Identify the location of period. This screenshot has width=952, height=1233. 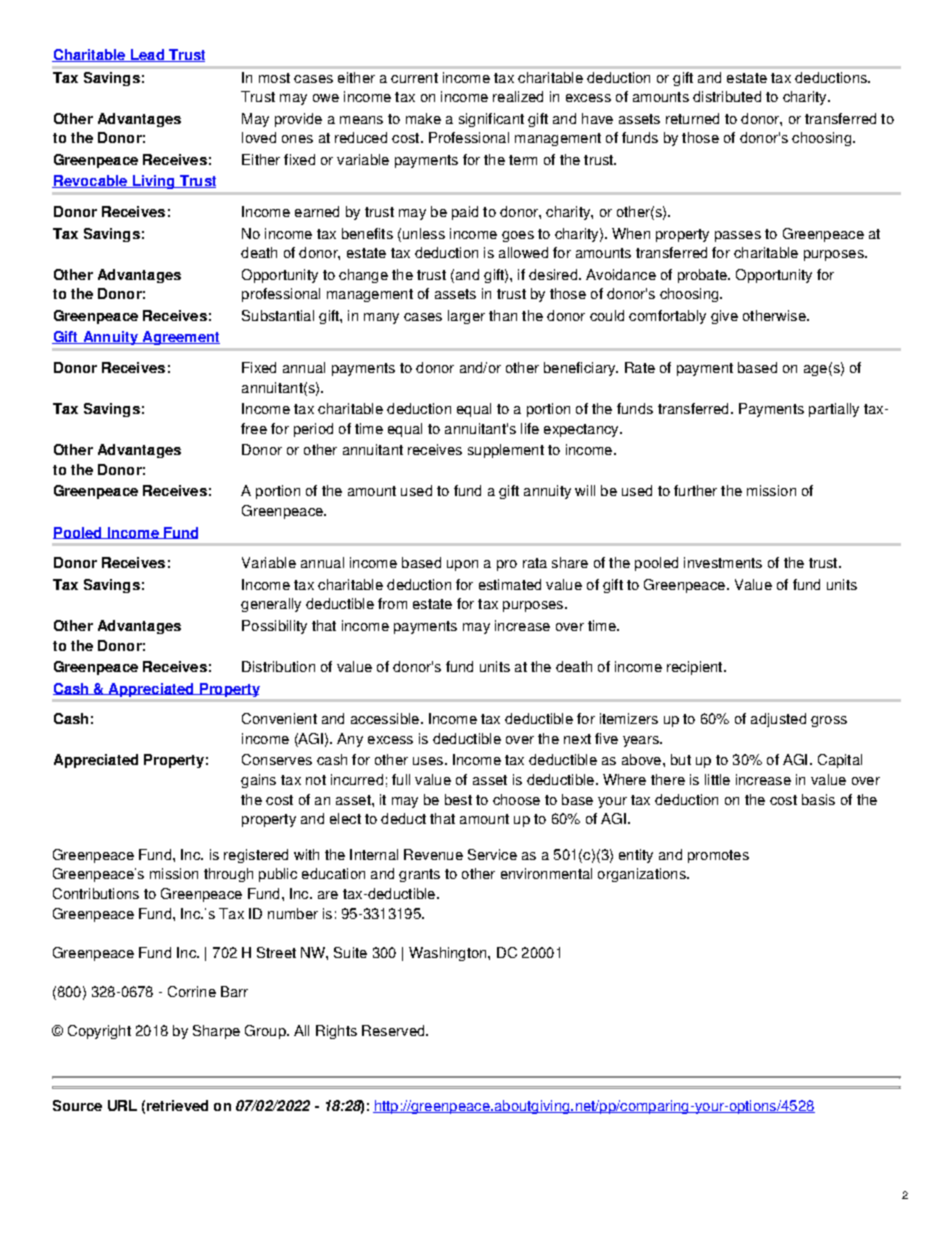
(313, 430).
